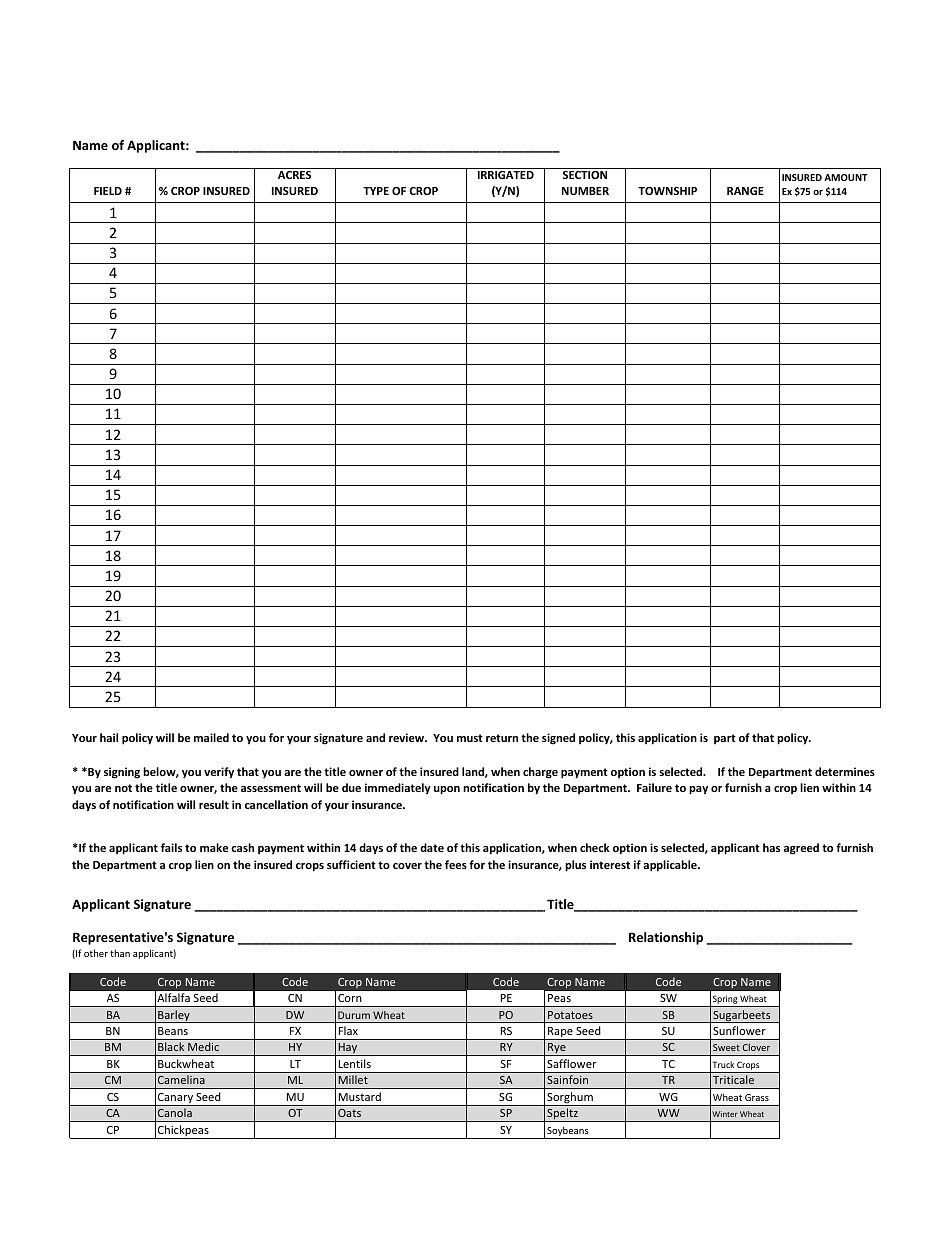 The image size is (952, 1233). Describe the element at coordinates (745, 191) in the document. I see `RANGE` at that location.
